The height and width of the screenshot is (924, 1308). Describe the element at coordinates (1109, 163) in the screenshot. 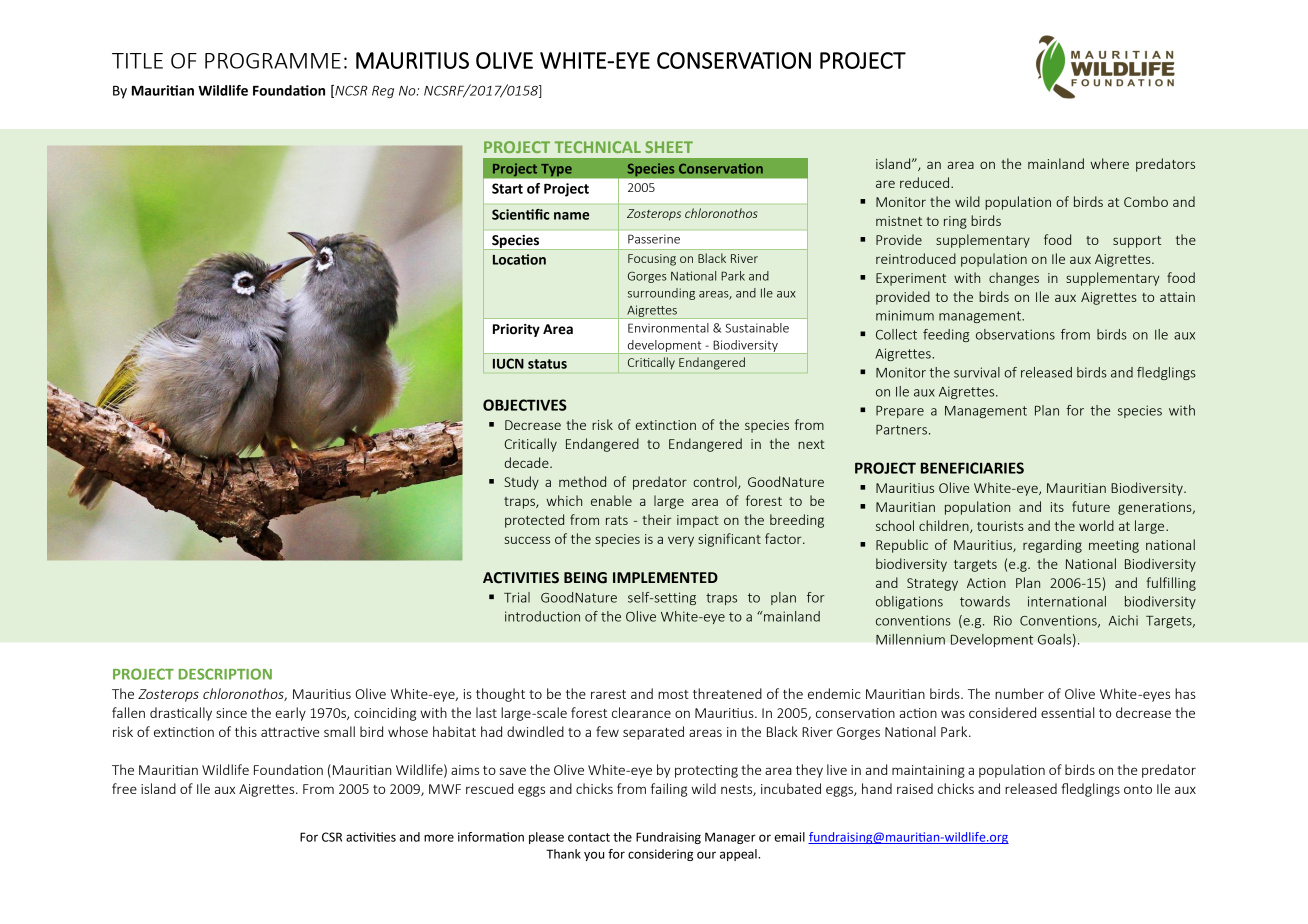

I see `where` at that location.
